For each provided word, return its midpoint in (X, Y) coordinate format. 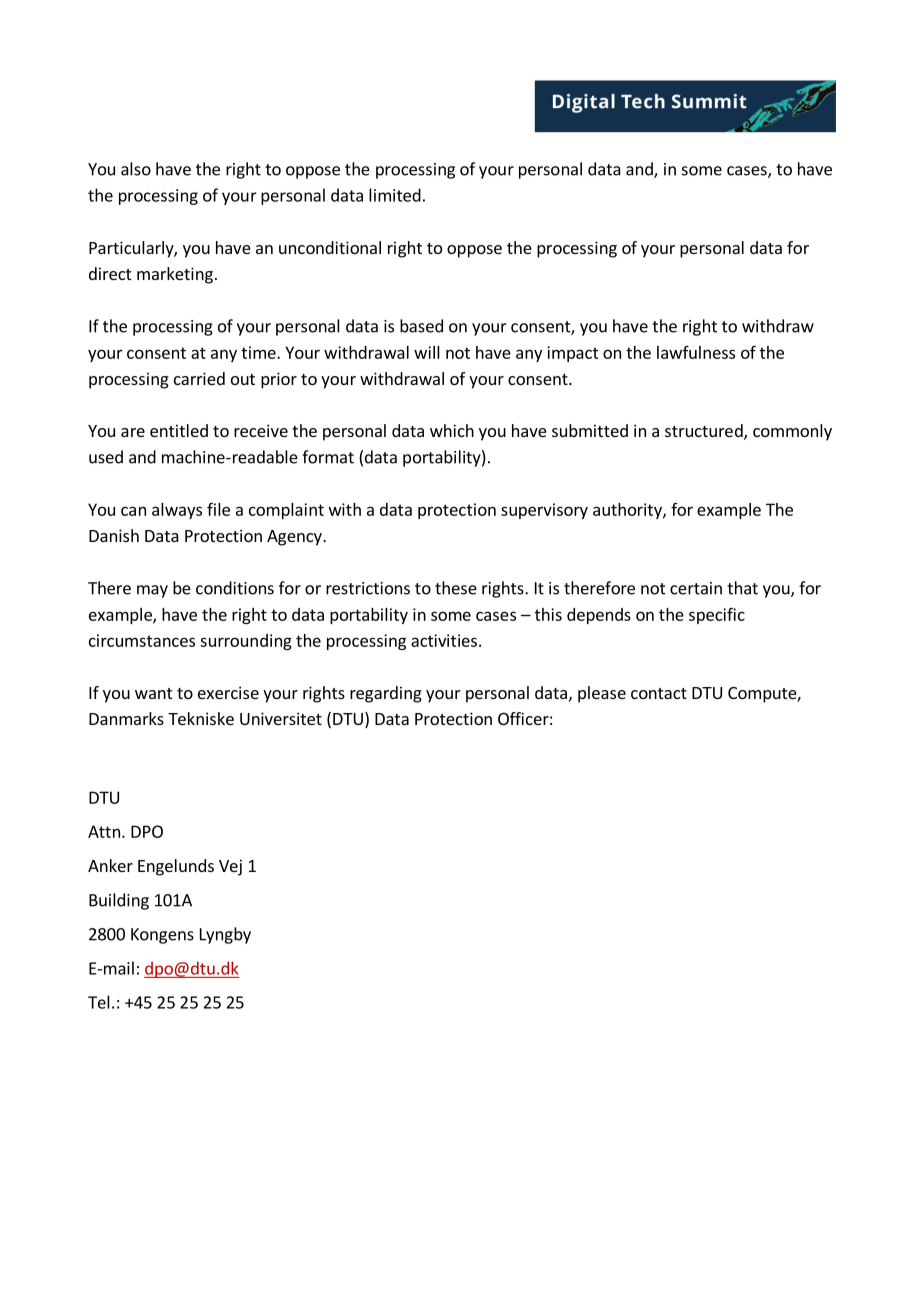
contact (659, 693)
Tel (99, 1002)
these (456, 588)
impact (572, 354)
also (136, 169)
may (152, 591)
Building (119, 901)
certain (696, 588)
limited (395, 195)
